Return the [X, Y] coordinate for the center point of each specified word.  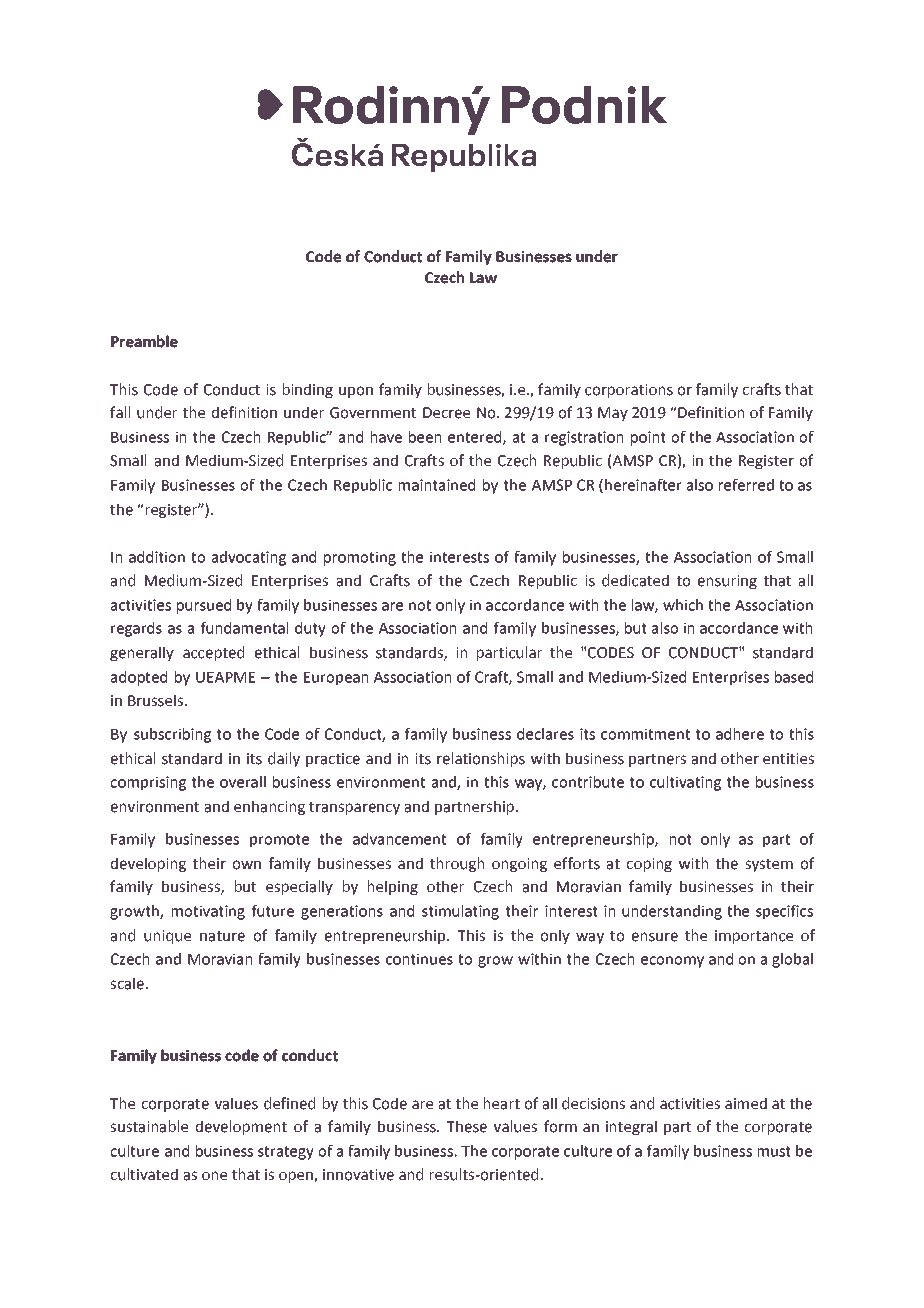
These [466, 1126]
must [774, 1151]
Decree [446, 413]
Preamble [144, 341]
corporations [629, 391]
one [214, 1176]
